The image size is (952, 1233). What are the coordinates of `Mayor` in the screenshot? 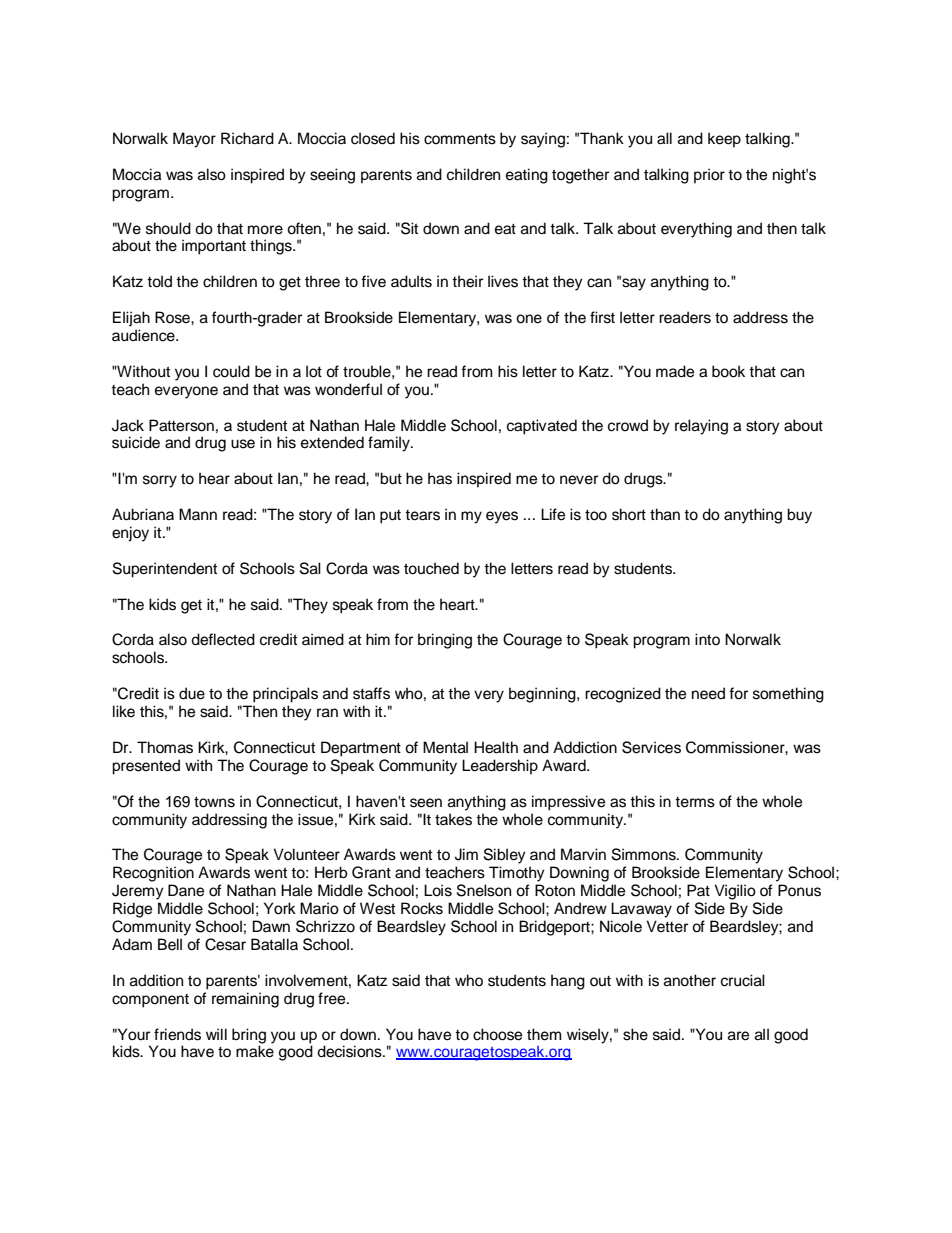 It's located at (194, 140).
